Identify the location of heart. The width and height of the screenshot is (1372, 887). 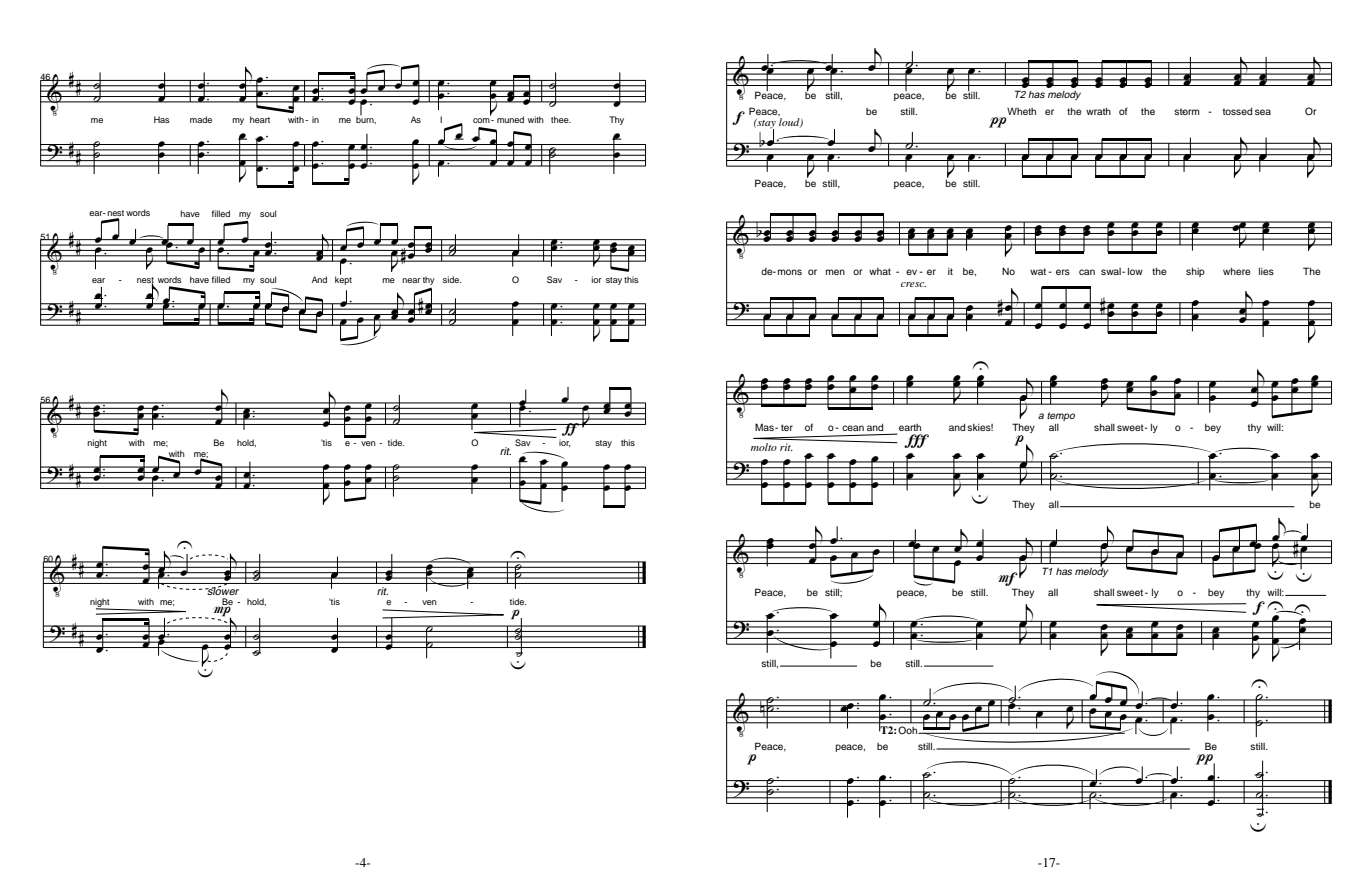
(260, 119).
